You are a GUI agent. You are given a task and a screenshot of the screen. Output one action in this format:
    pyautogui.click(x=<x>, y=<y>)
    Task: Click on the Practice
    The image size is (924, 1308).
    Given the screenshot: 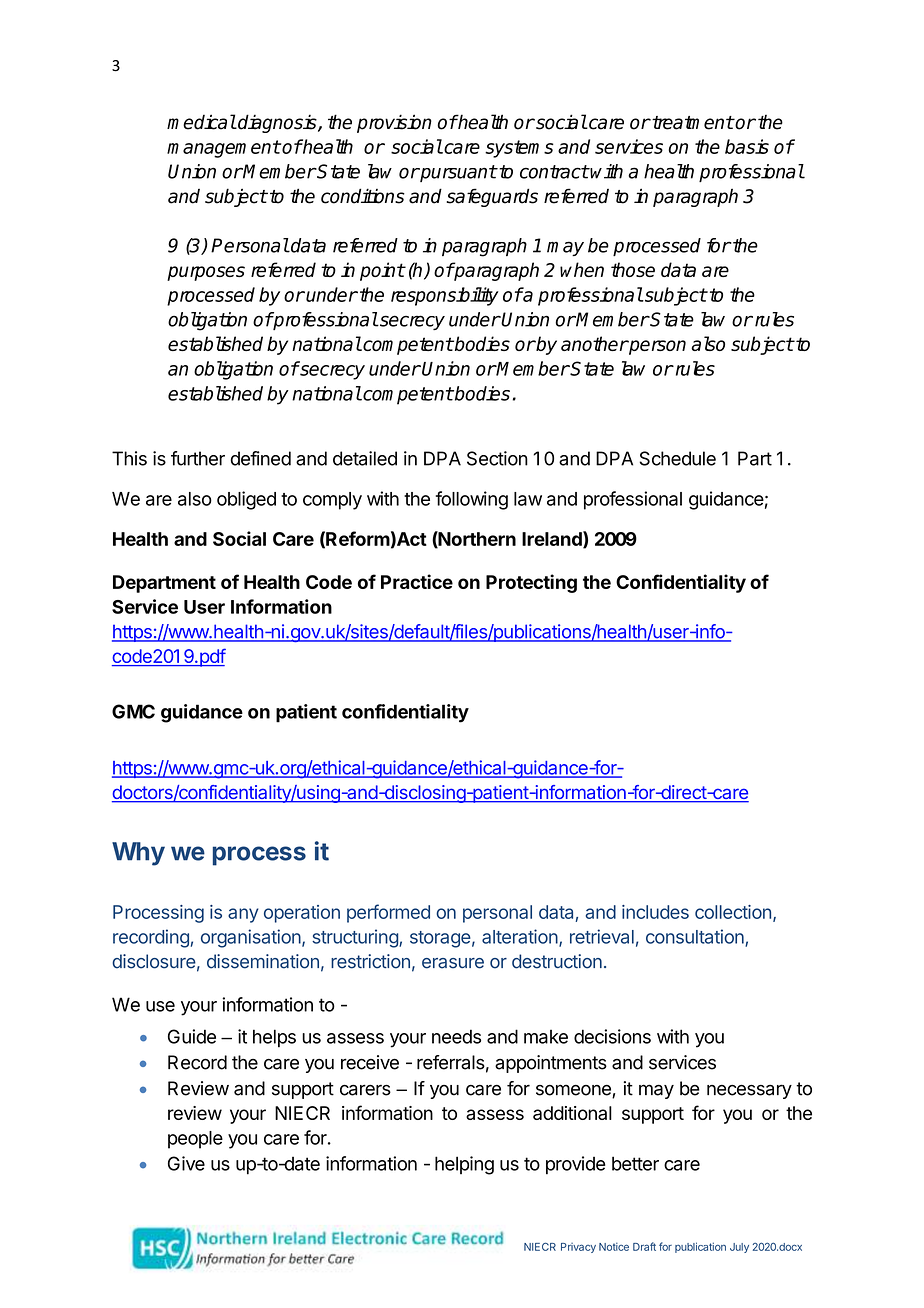 What is the action you would take?
    pyautogui.click(x=417, y=581)
